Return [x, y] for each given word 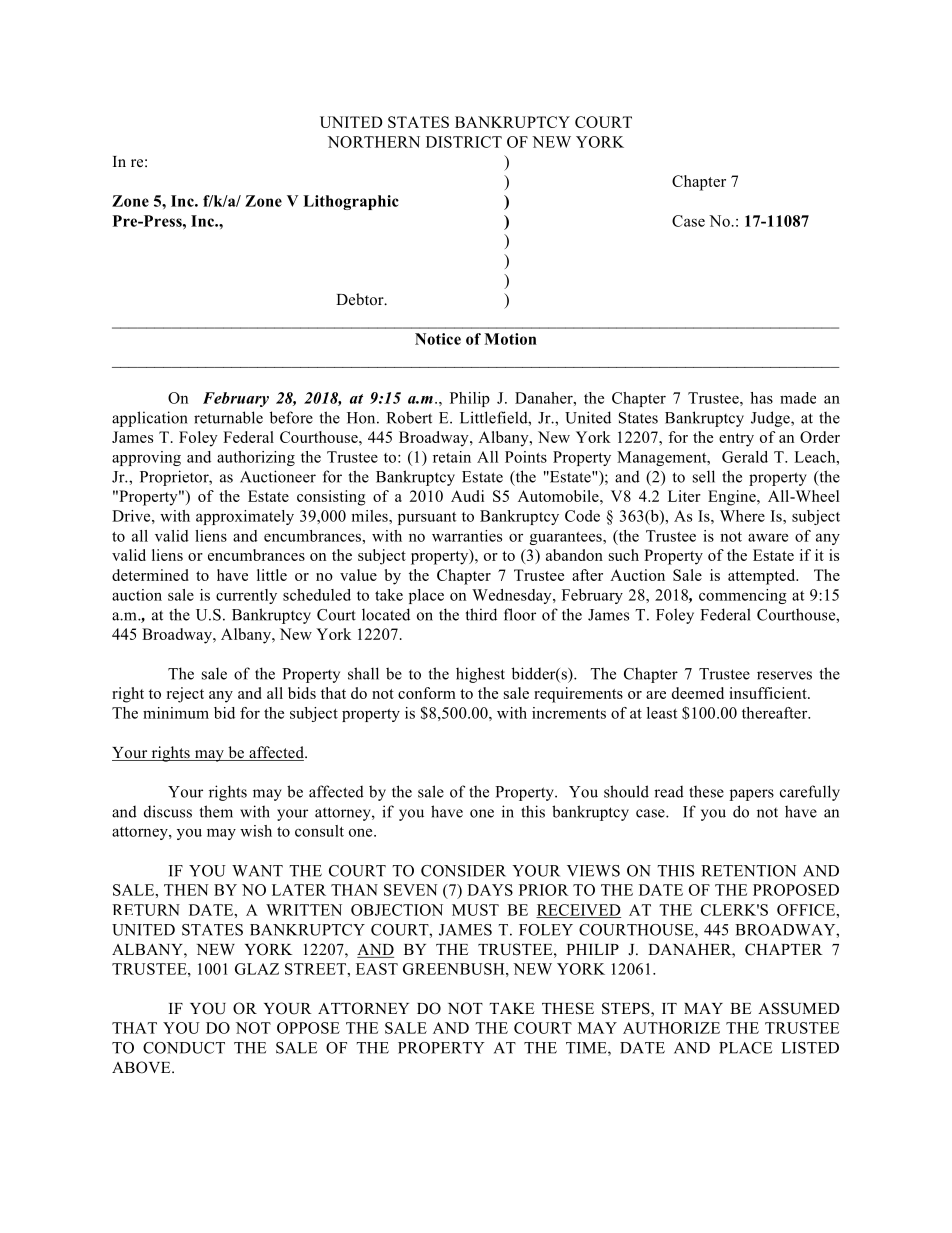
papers [752, 795]
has [761, 398]
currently [246, 596]
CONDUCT [184, 1048]
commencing [743, 596]
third [481, 614]
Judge [771, 419]
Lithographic [351, 202]
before [291, 417]
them [216, 811]
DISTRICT [464, 142]
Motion [510, 339]
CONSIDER [463, 871]
